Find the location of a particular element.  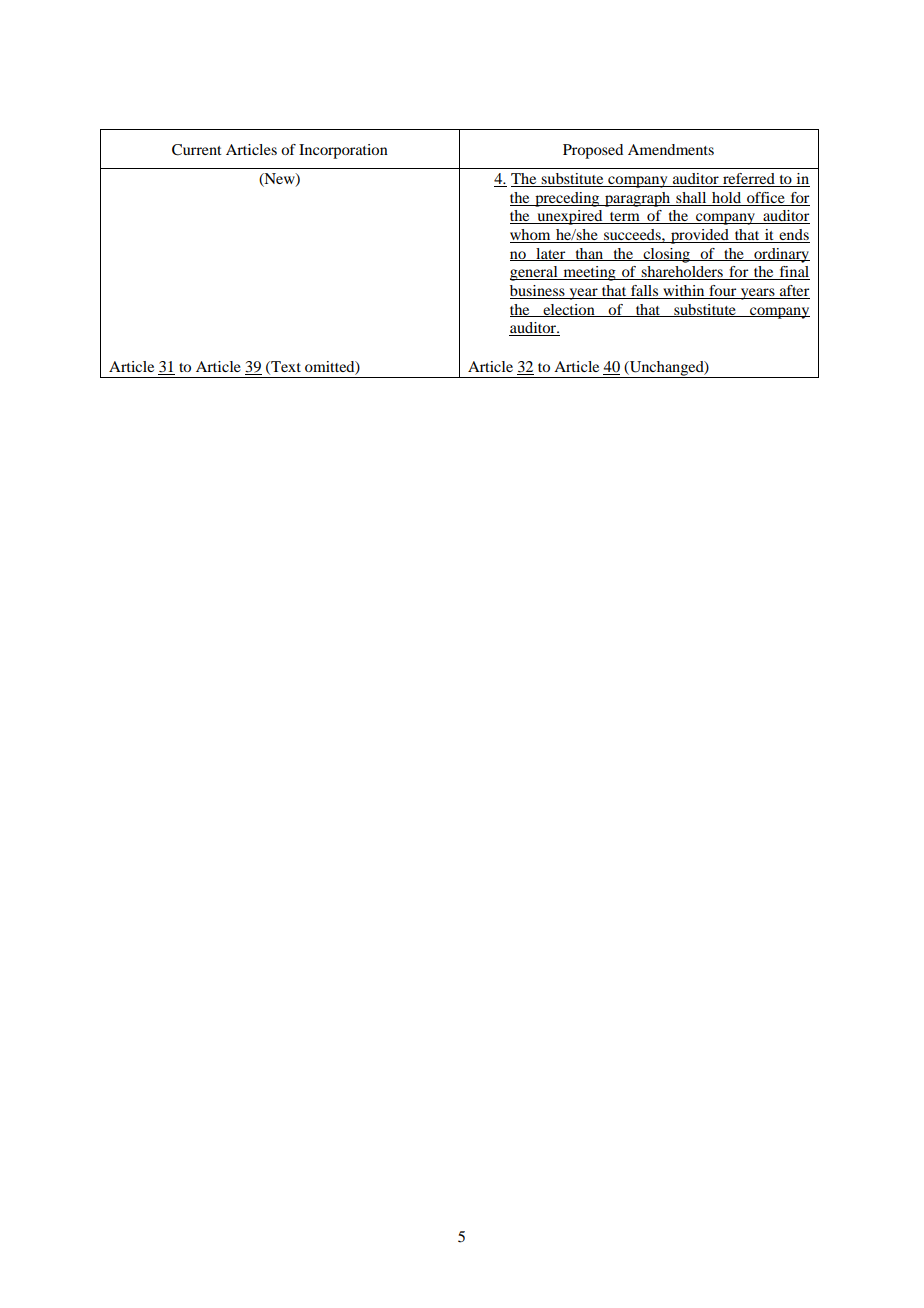

unexpired is located at coordinates (570, 217).
